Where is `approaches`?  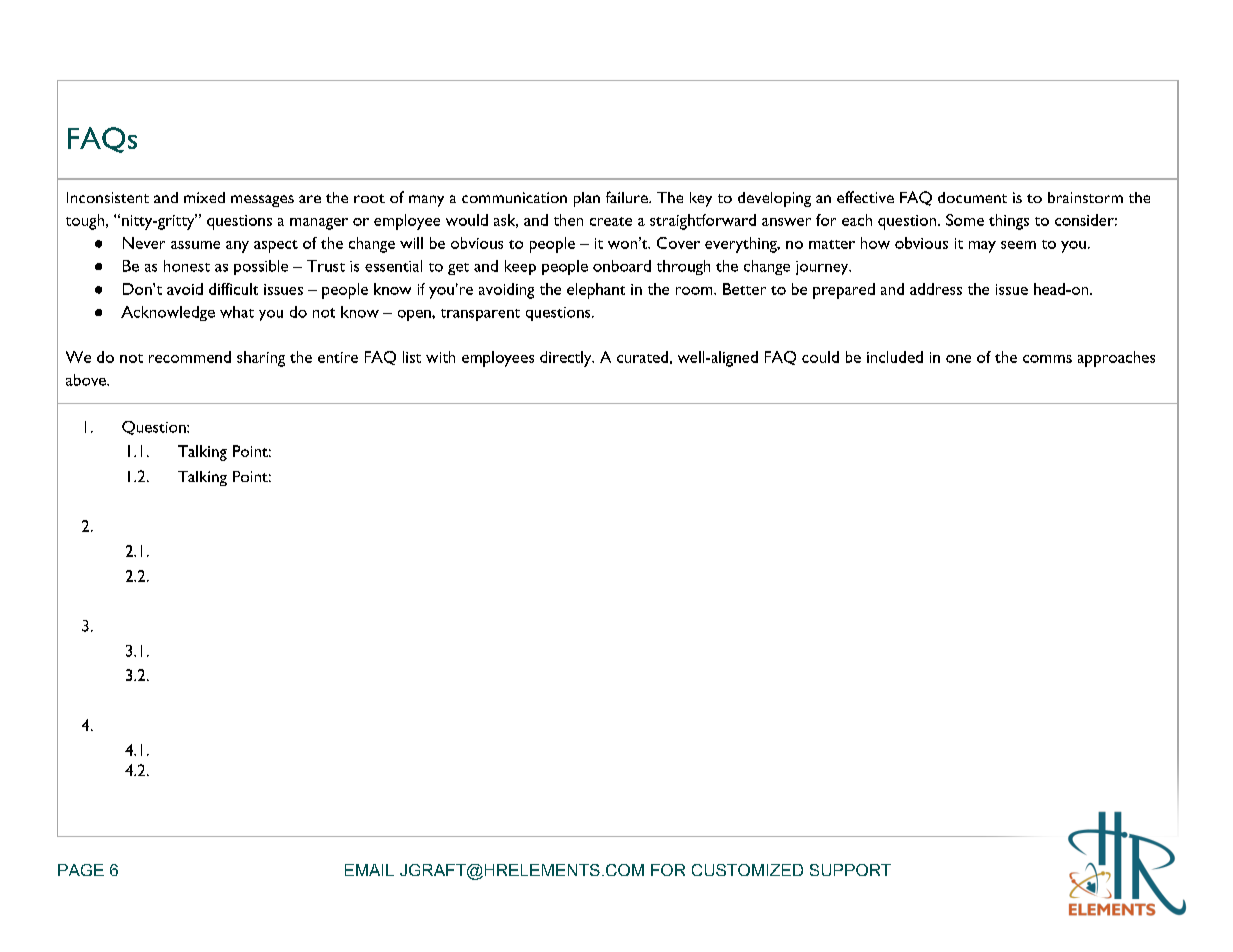 approaches is located at coordinates (1116, 359).
